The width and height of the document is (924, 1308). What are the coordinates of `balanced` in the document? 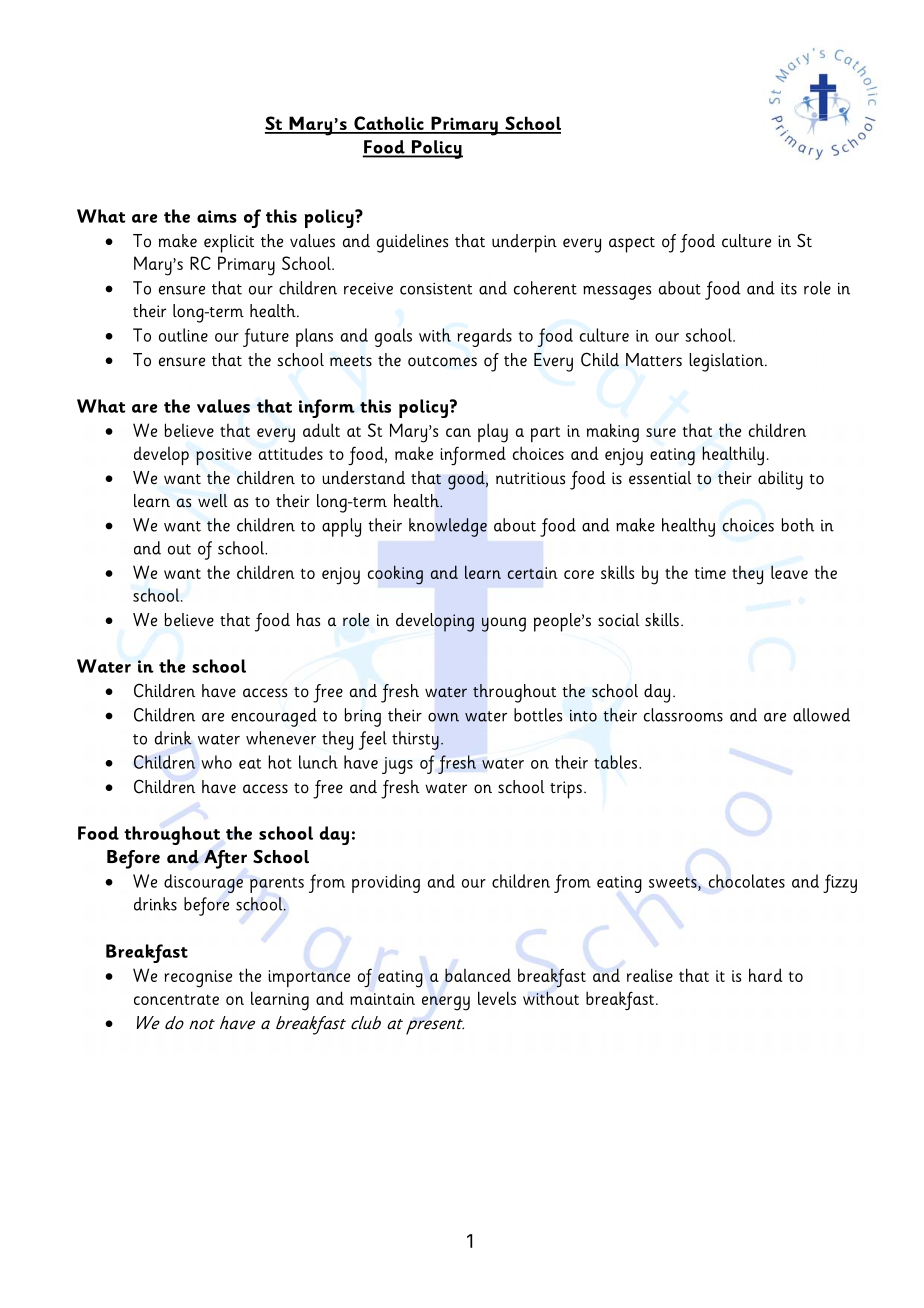 It's located at (478, 975).
